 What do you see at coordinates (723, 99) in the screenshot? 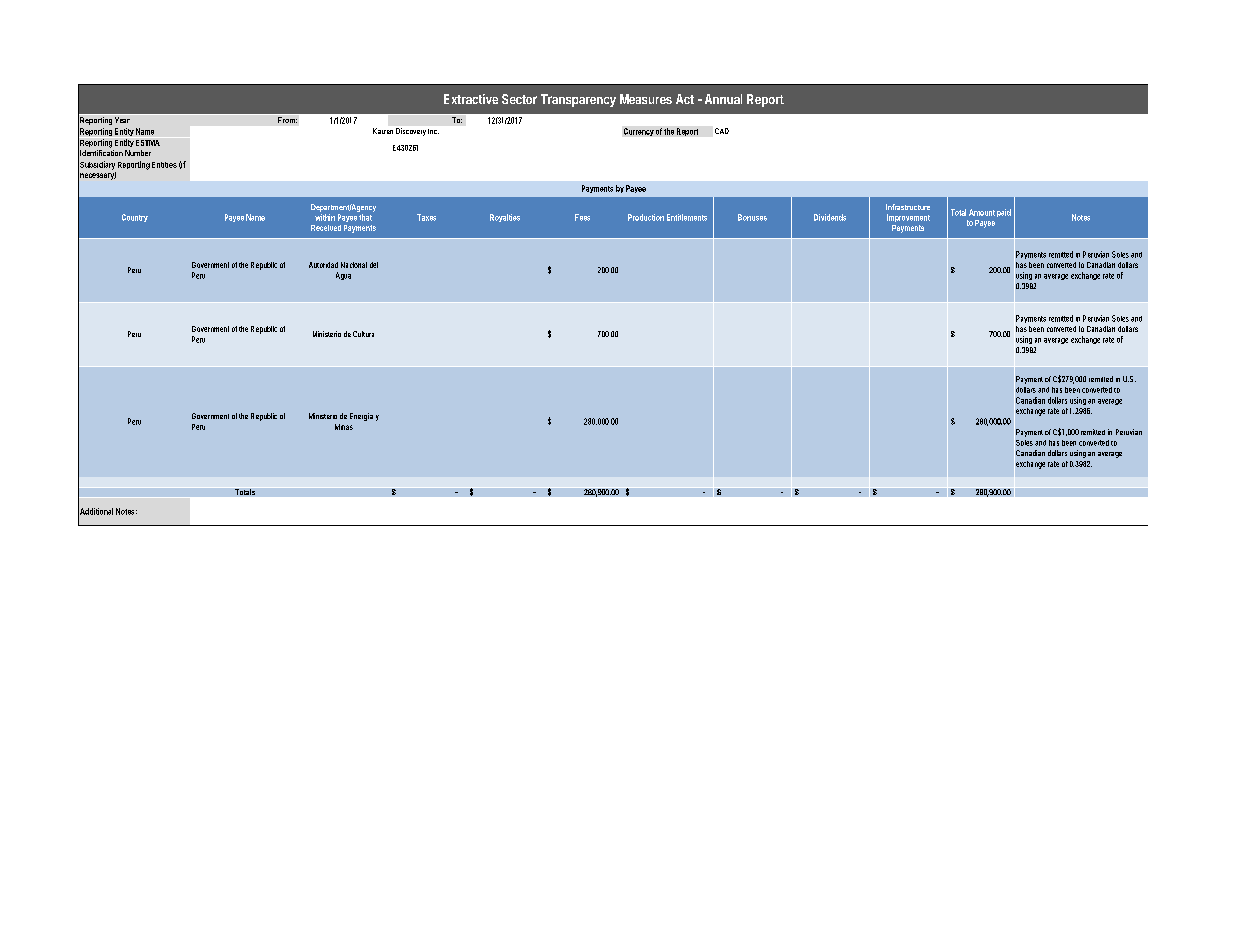
I see `Annual` at bounding box center [723, 99].
